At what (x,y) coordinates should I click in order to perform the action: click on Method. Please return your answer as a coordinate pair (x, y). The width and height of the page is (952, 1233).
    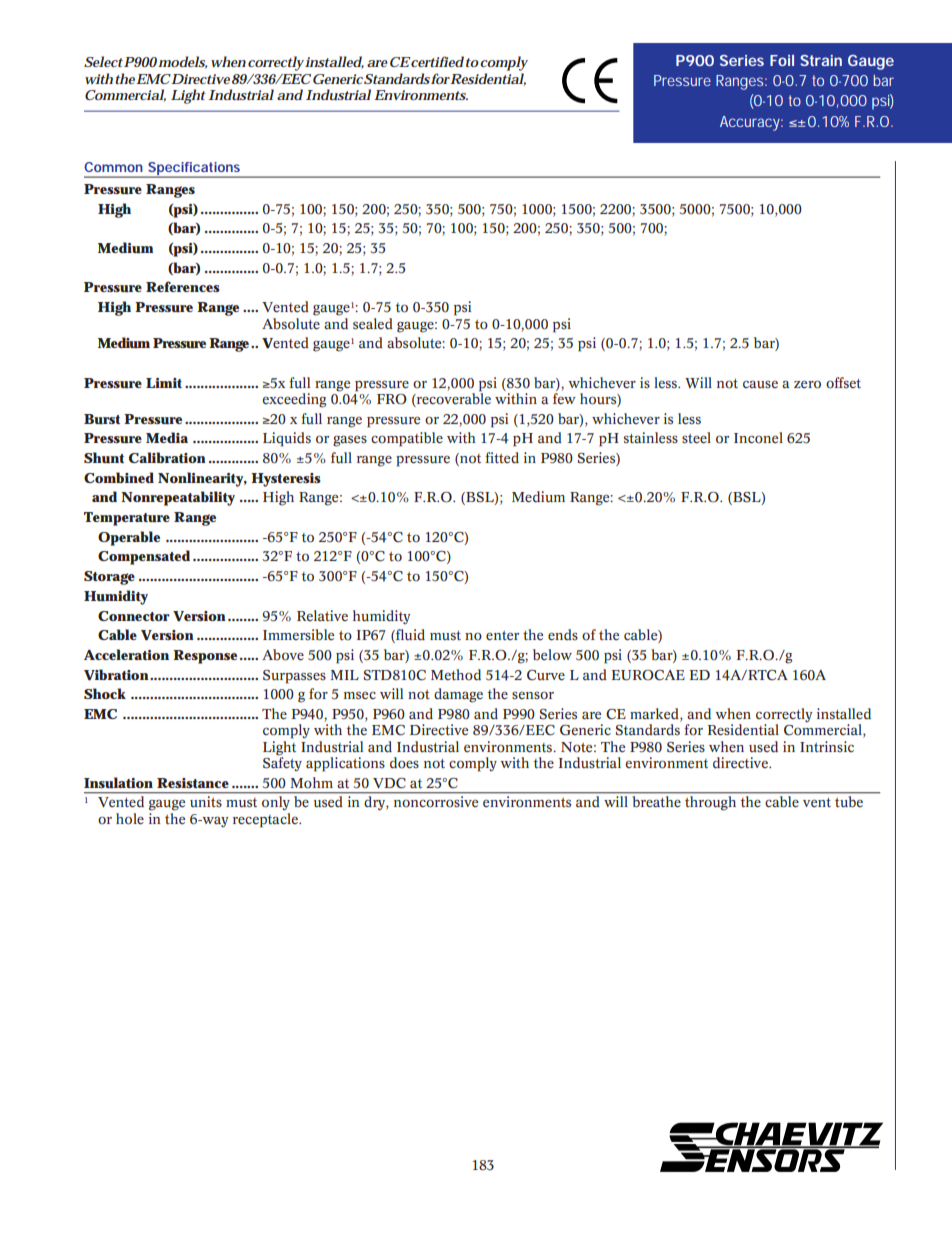
    Looking at the image, I should click on (456, 675).
